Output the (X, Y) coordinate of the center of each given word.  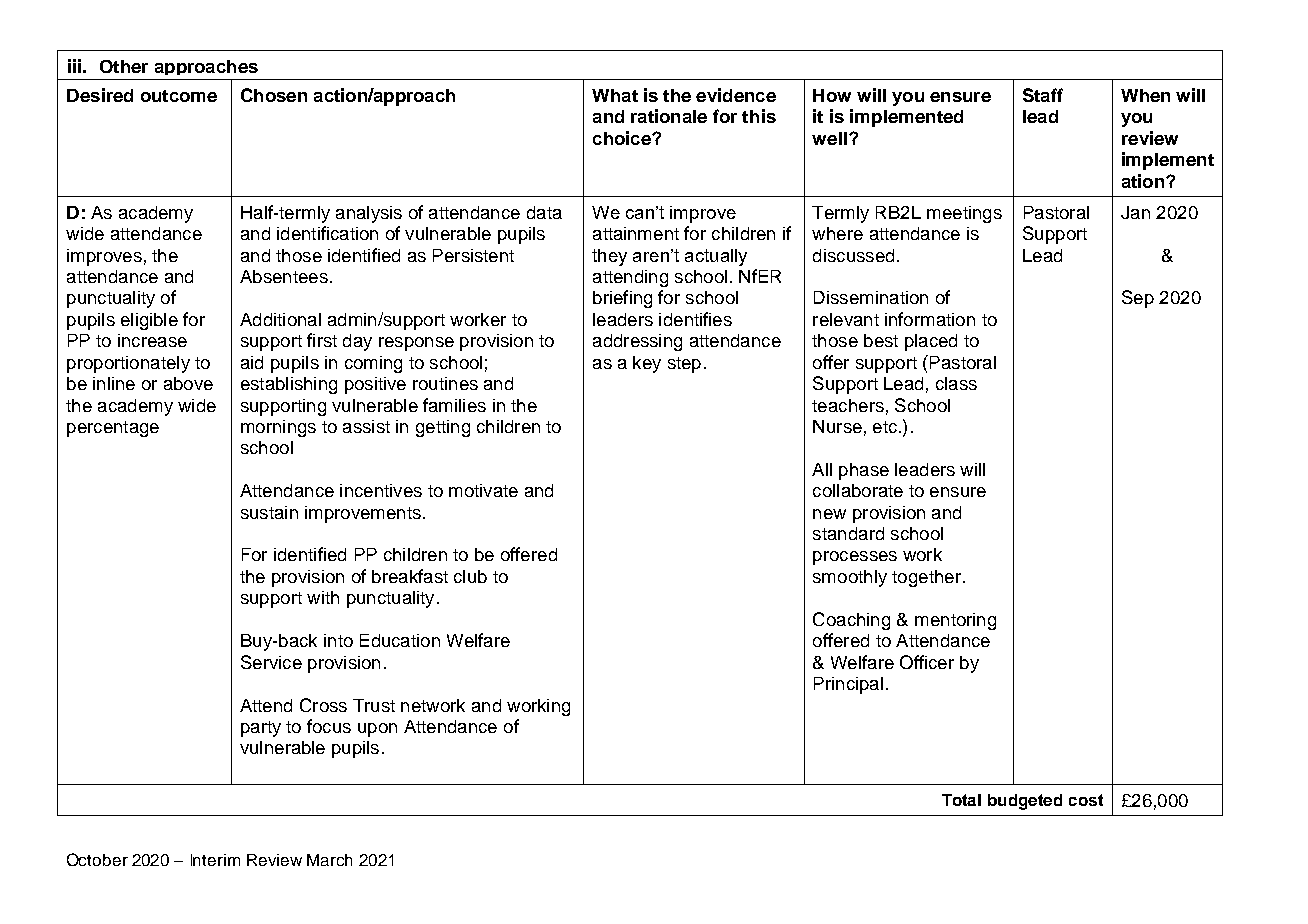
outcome (179, 96)
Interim (215, 860)
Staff (1043, 95)
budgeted (1025, 802)
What (615, 95)
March (329, 860)
